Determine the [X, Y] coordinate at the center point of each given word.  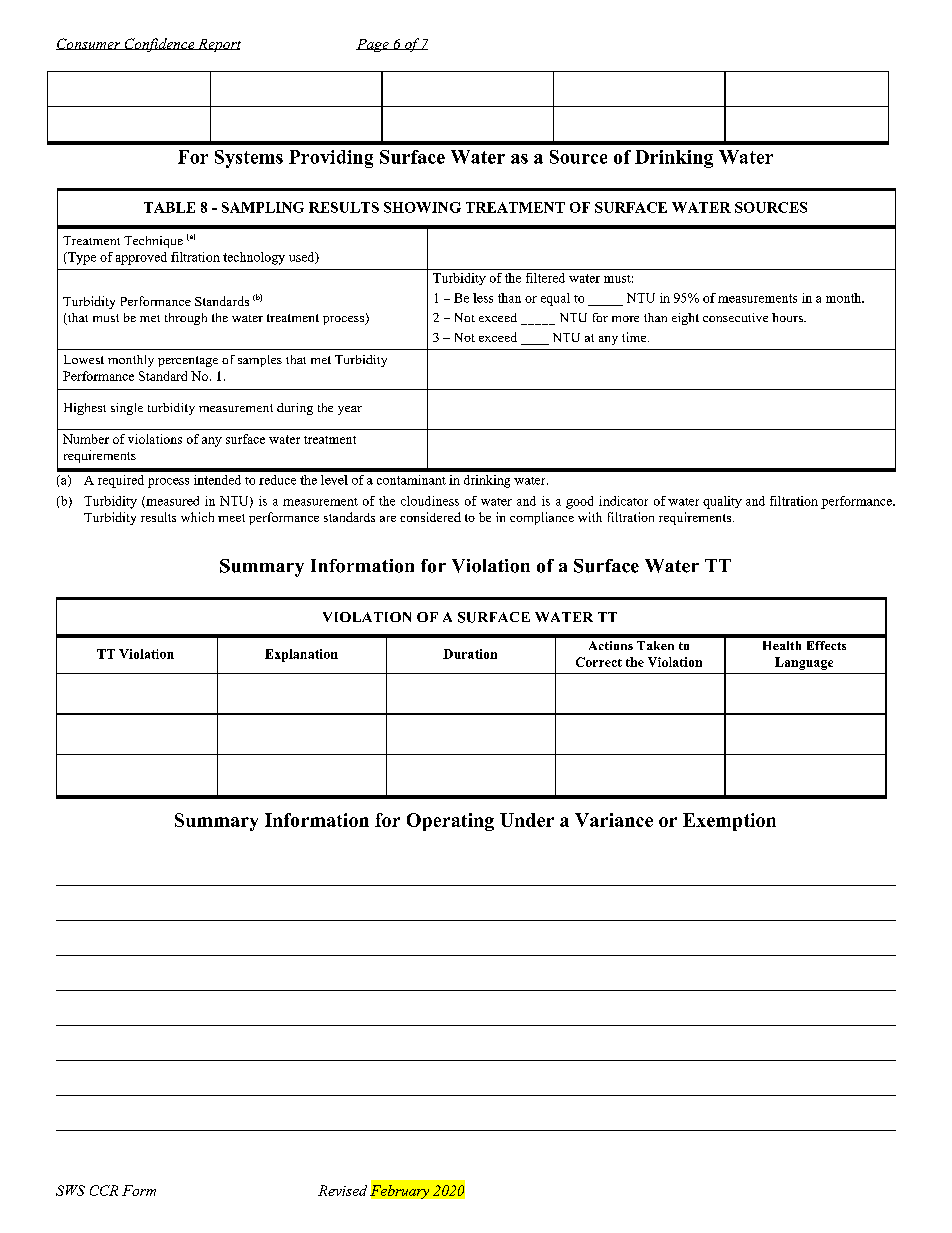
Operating [450, 822]
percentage [188, 361]
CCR [104, 1190]
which [197, 517]
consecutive [735, 317]
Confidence [159, 45]
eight [685, 319]
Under [527, 820]
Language [804, 663]
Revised [342, 1190]
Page [373, 45]
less [483, 298]
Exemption [729, 822]
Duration [470, 654]
